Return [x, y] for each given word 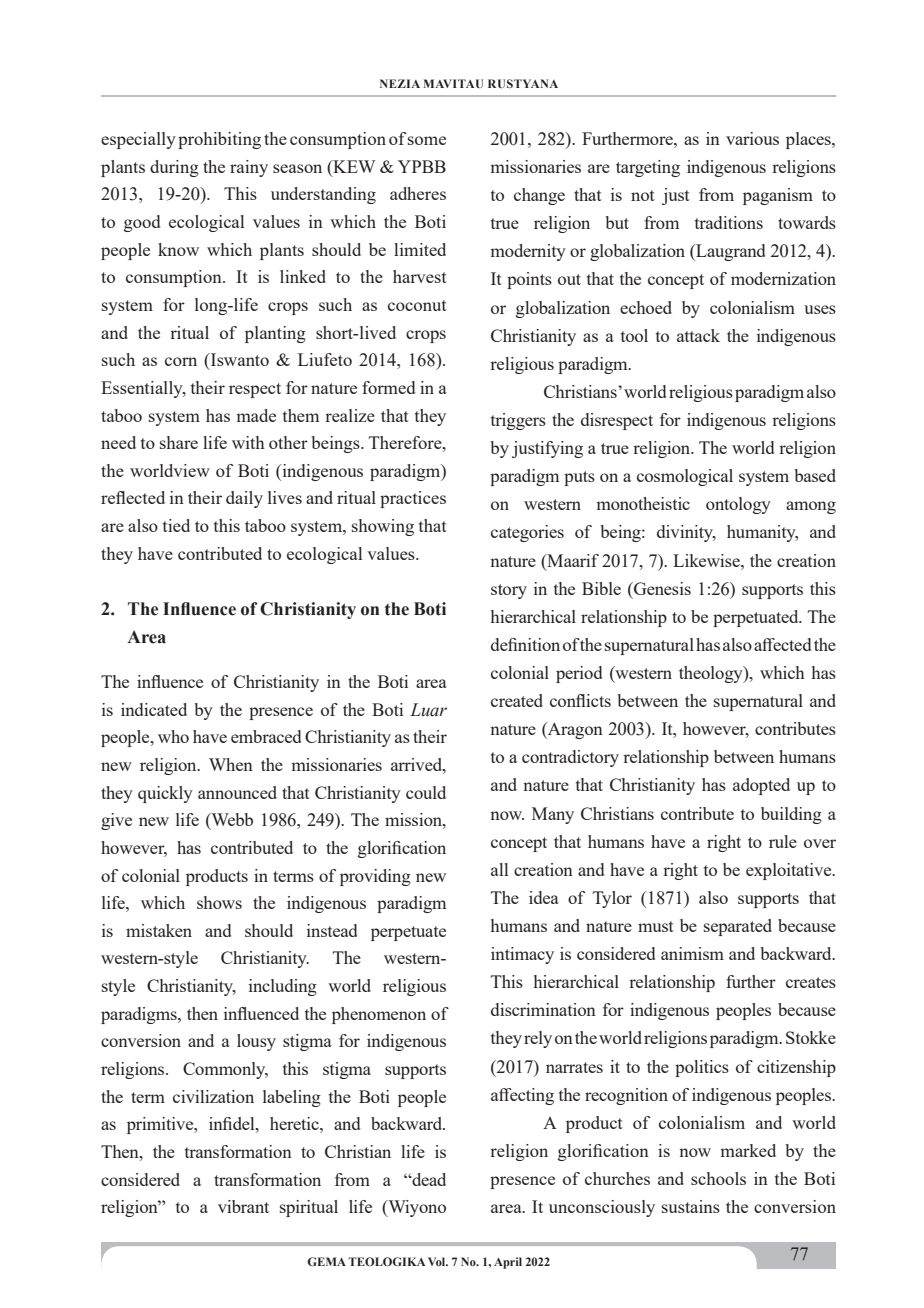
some [427, 140]
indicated [154, 709]
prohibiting [219, 140]
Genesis [661, 588]
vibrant [243, 1206]
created [517, 700]
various [752, 138]
